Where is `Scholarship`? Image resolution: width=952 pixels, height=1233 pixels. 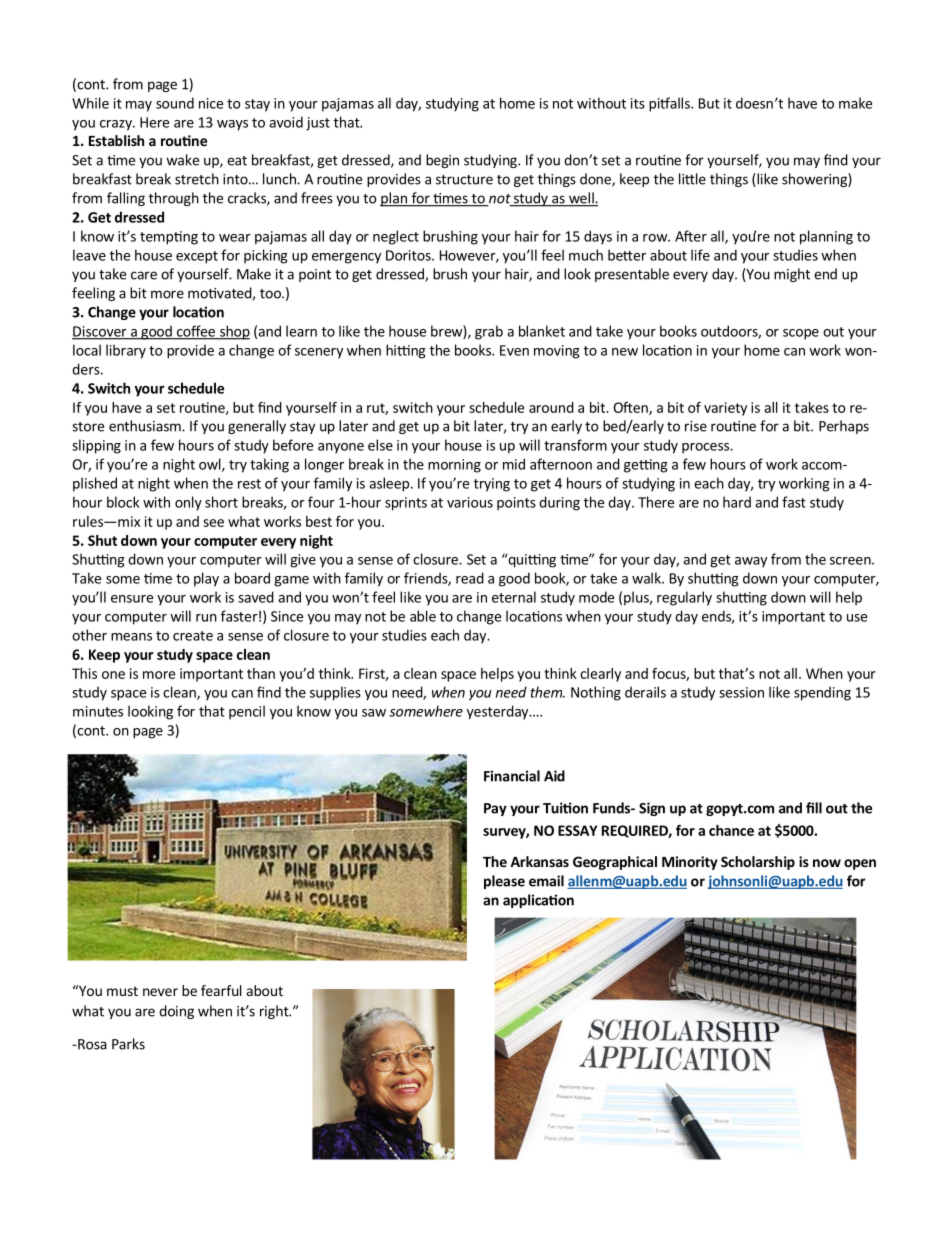
Scholarship is located at coordinates (758, 863).
